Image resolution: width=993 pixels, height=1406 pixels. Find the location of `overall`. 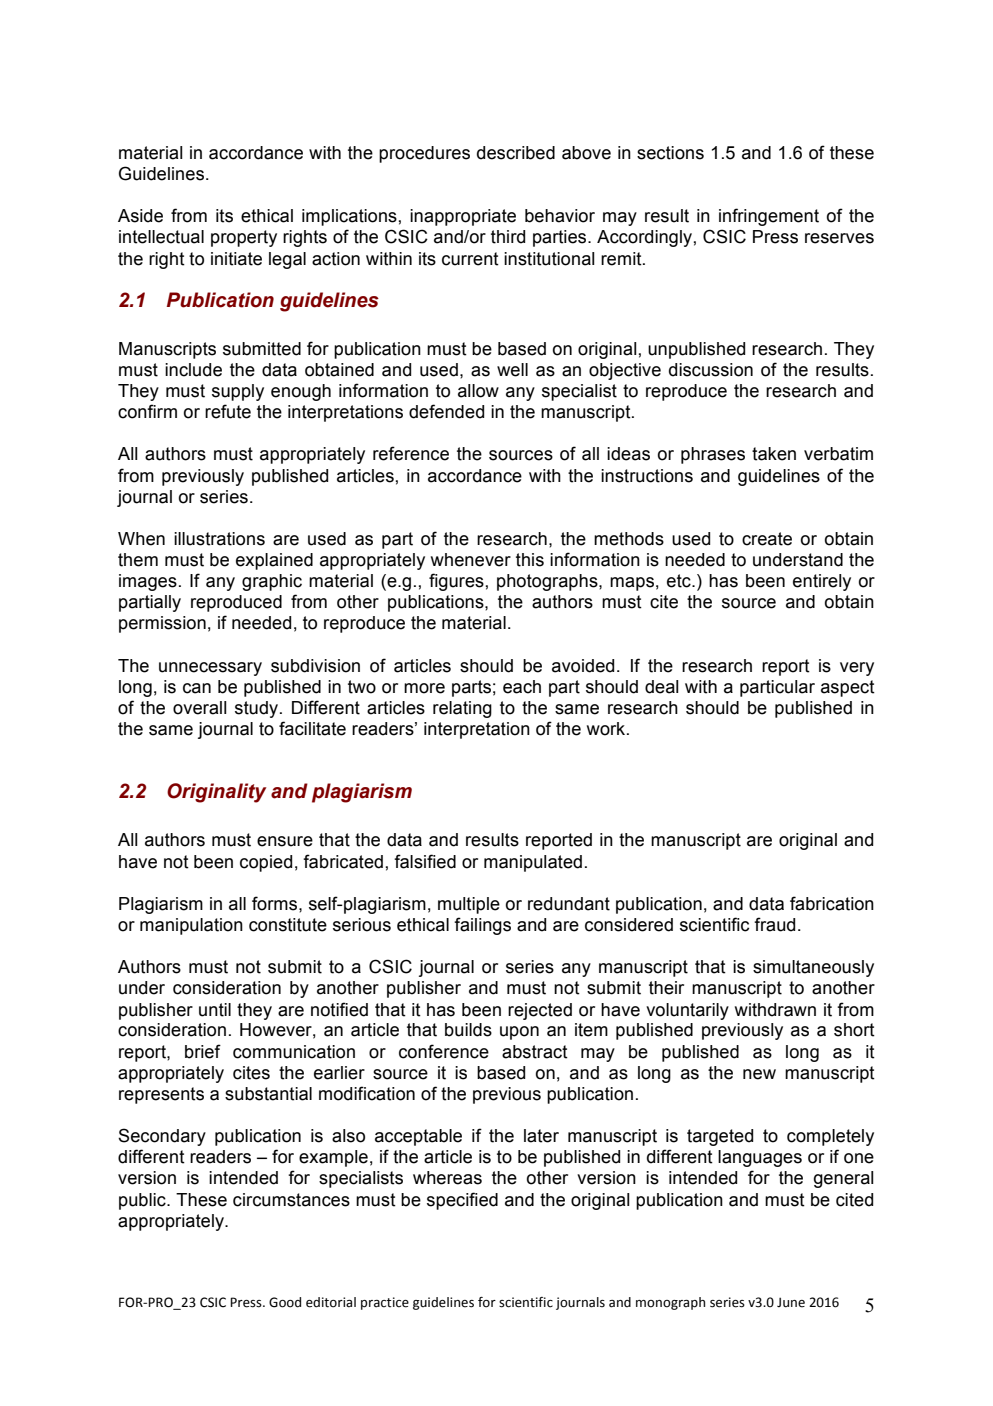

overall is located at coordinates (200, 708).
